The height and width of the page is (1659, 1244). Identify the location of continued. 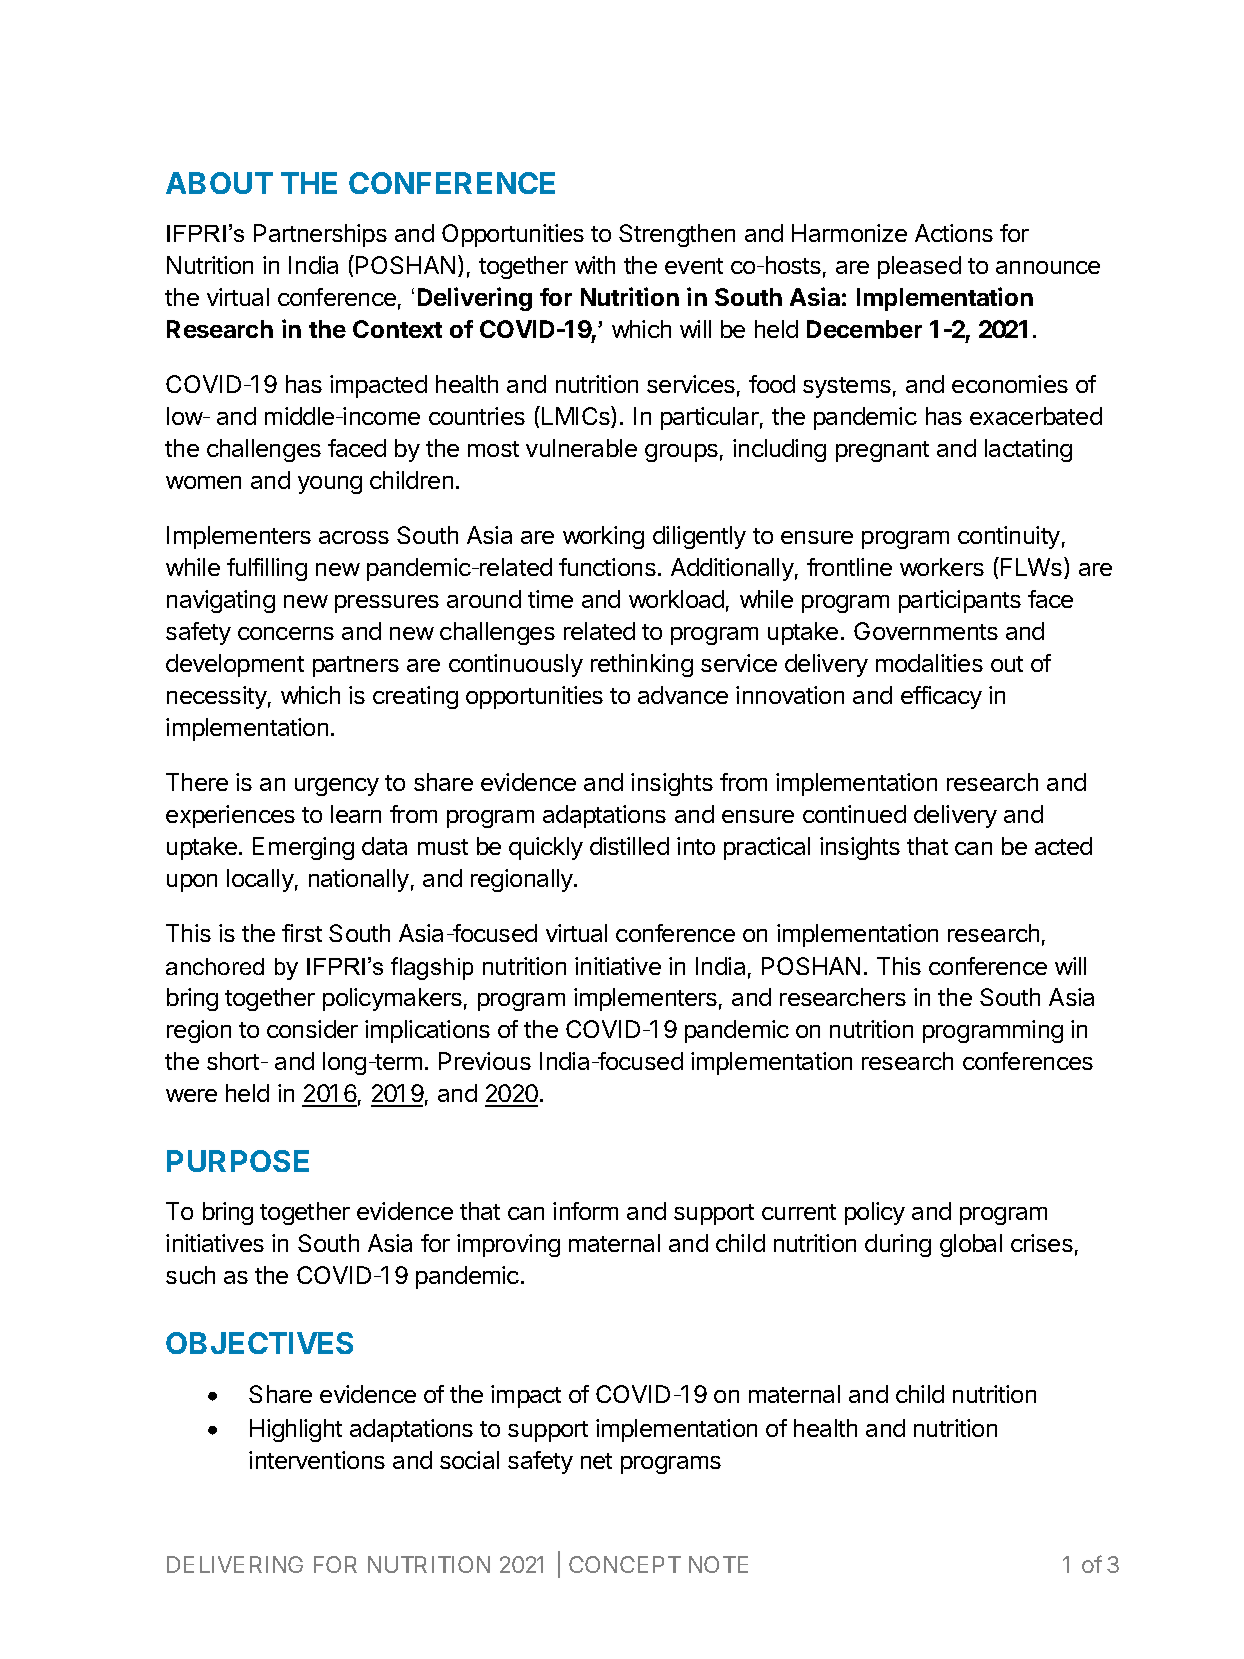
(854, 814).
